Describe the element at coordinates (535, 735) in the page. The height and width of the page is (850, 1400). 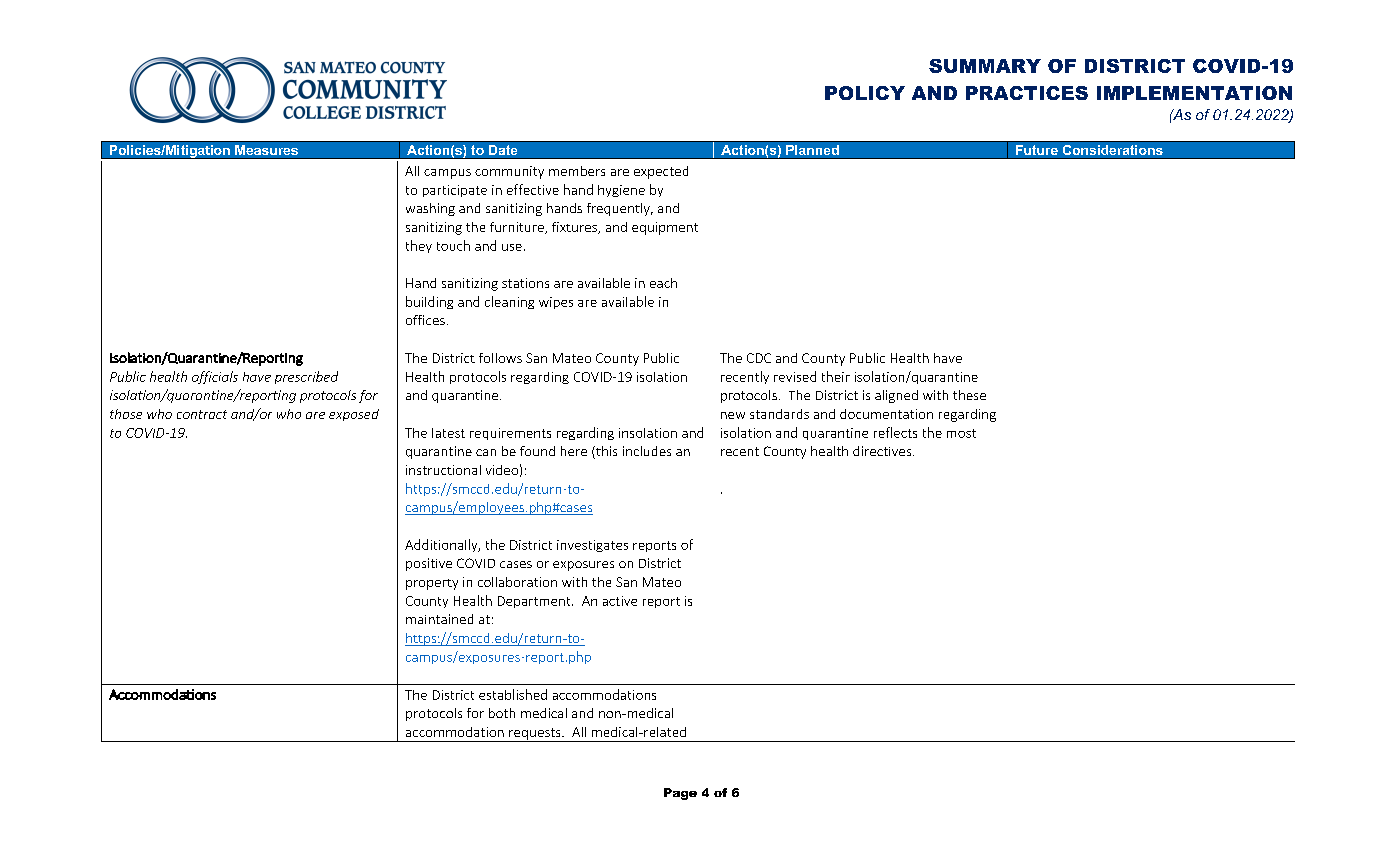
I see `requests` at that location.
